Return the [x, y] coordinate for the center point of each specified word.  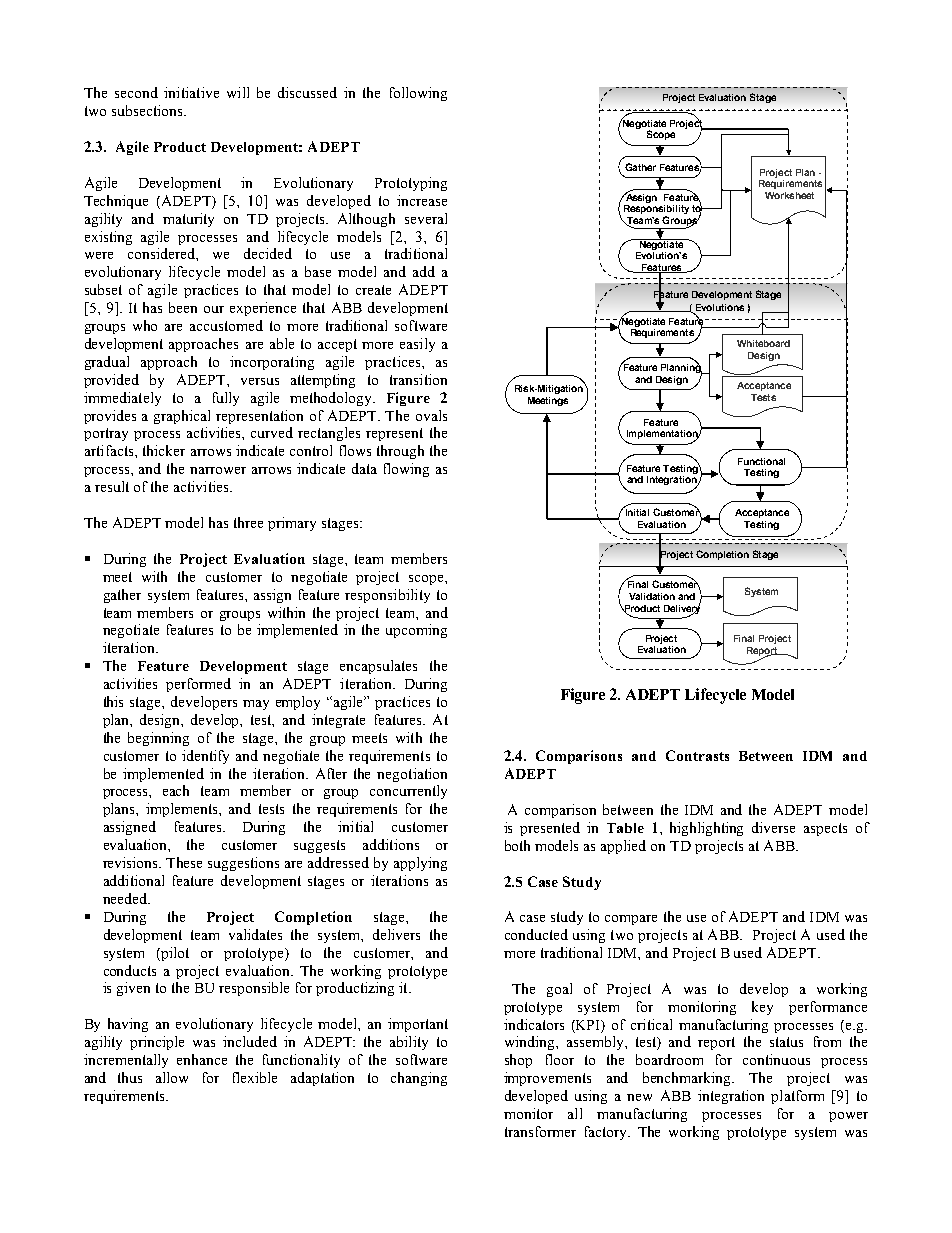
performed [198, 685]
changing [419, 1079]
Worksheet [789, 195]
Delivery [682, 609]
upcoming [416, 631]
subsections [148, 110]
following [418, 94]
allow [172, 1077]
